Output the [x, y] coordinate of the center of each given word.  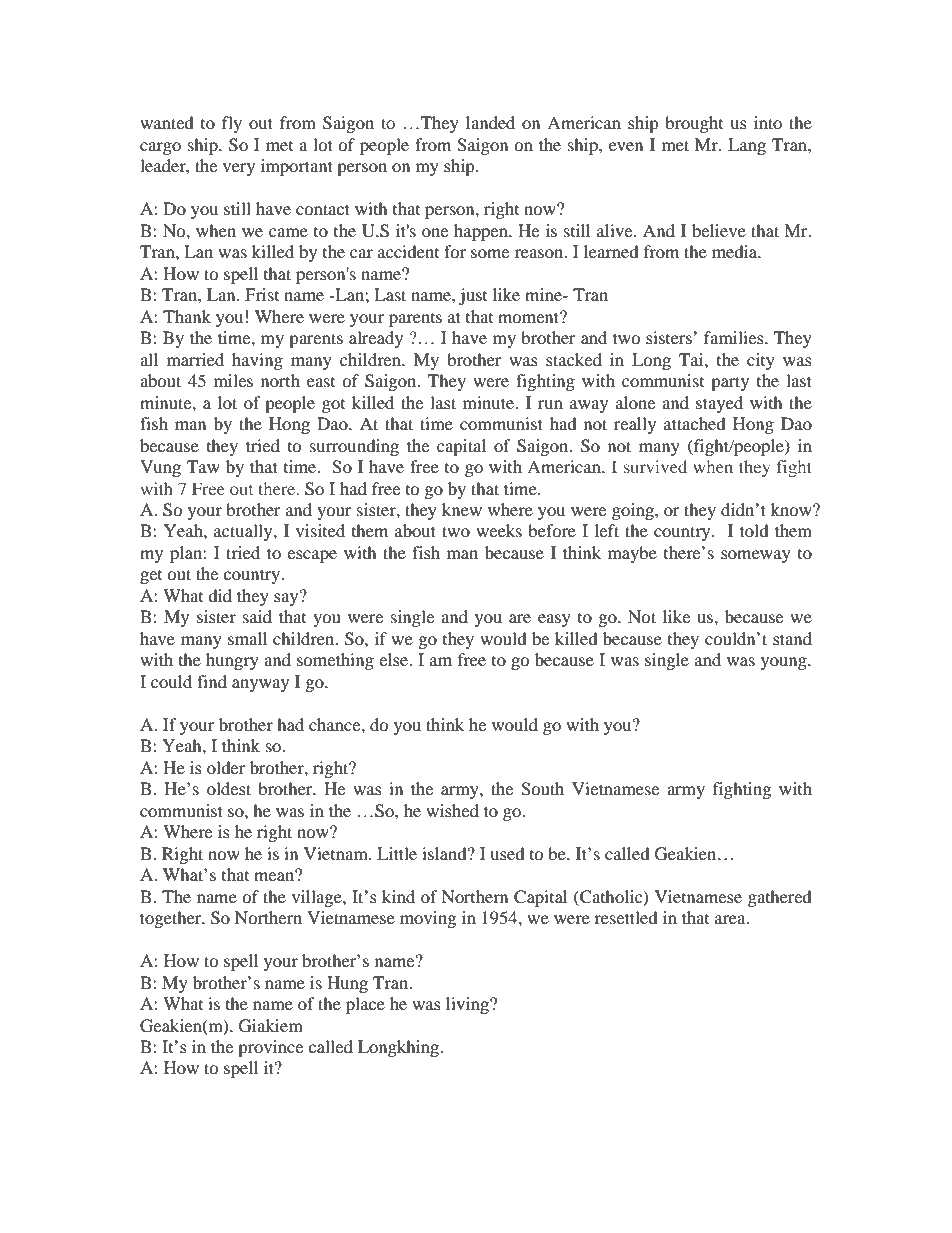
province [270, 1048]
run [550, 404]
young [785, 663]
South [542, 789]
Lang [747, 146]
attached [695, 423]
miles [233, 380]
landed [490, 122]
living [468, 1005]
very [239, 169]
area [731, 919]
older [226, 767]
